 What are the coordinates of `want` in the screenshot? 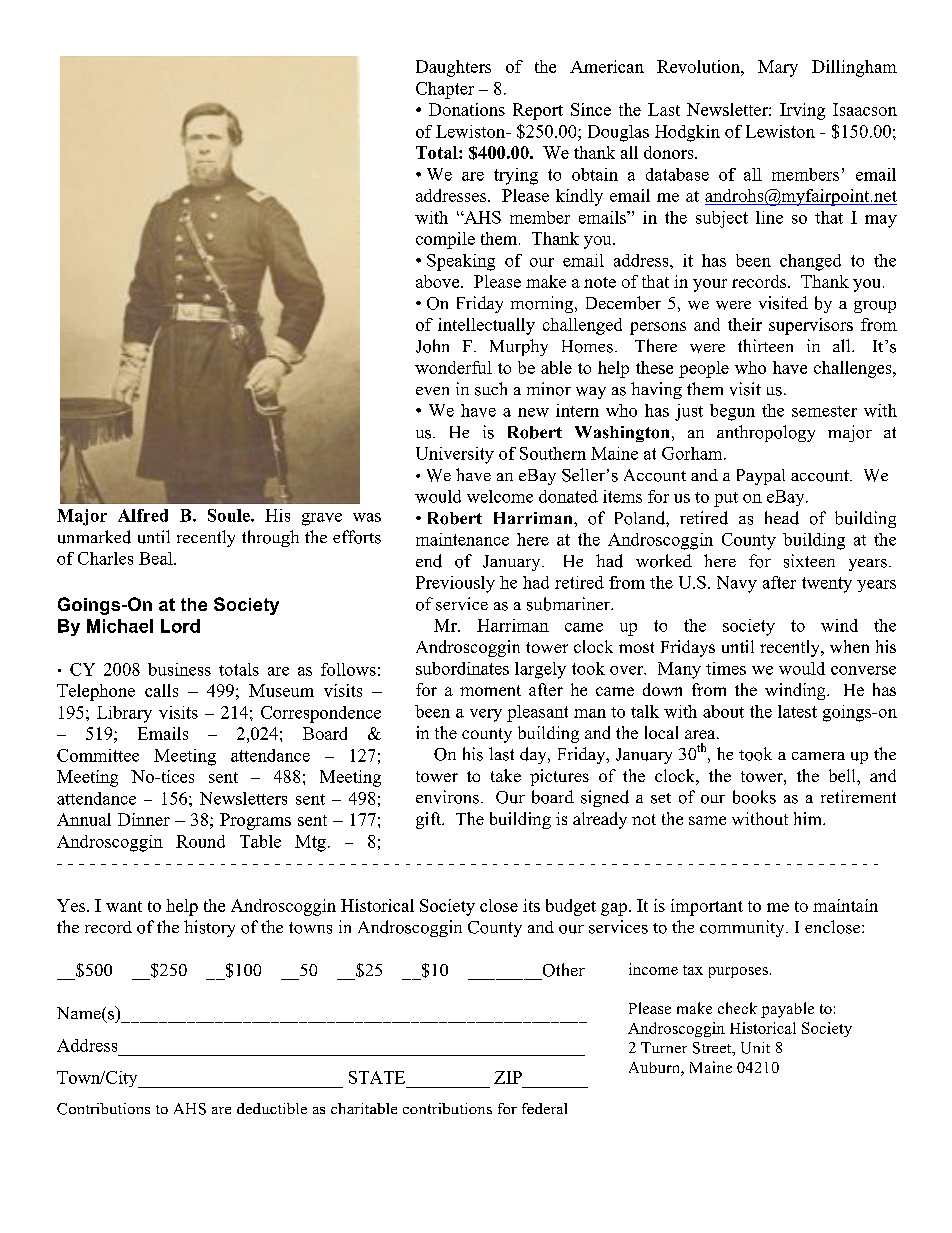 It's located at (124, 906).
